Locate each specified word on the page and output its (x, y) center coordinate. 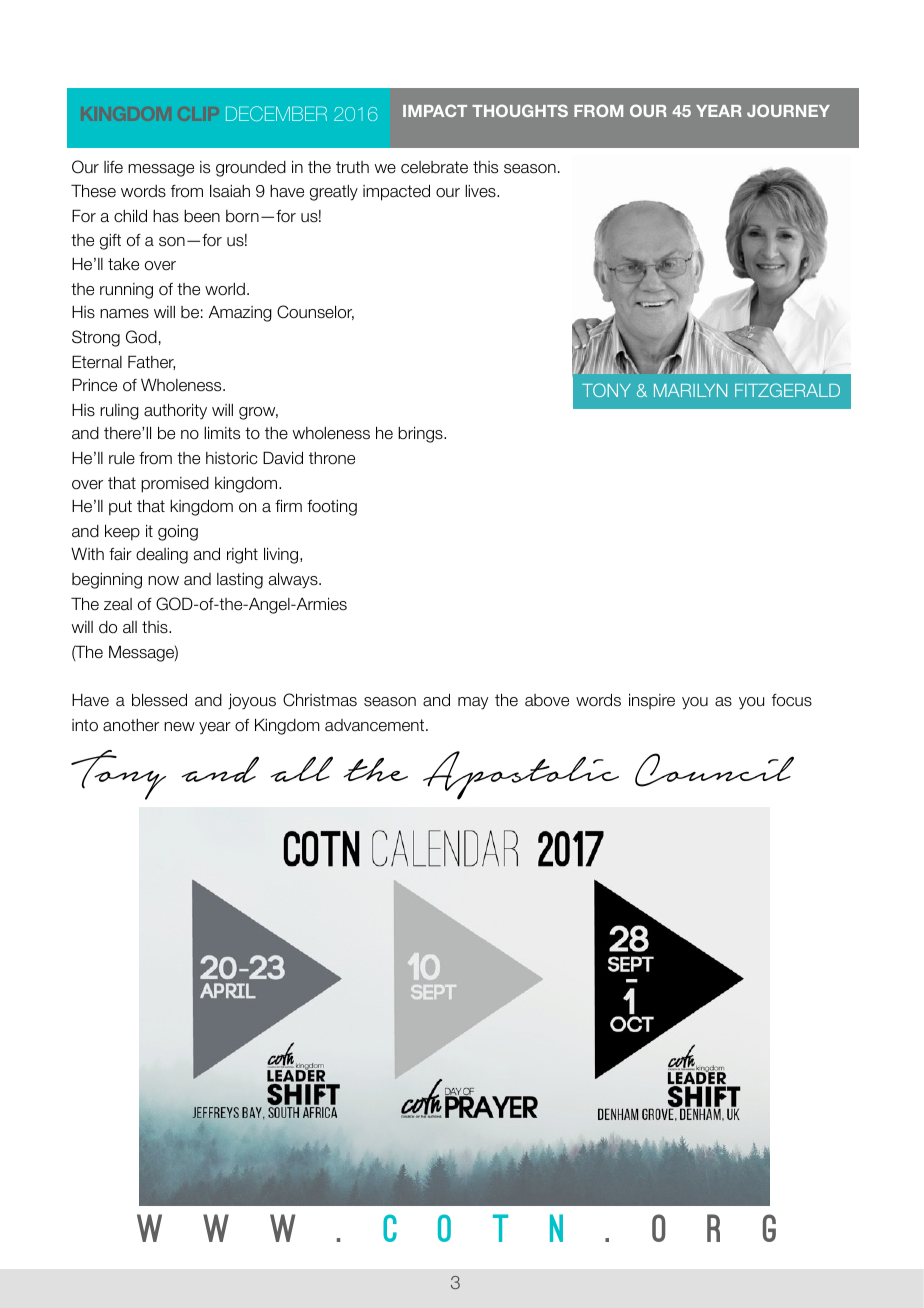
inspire (652, 701)
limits (222, 433)
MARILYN (690, 390)
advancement (376, 725)
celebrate (434, 167)
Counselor (315, 312)
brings (421, 434)
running (126, 291)
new (179, 727)
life (113, 167)
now (163, 581)
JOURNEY (788, 110)
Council (714, 770)
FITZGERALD (787, 390)
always (294, 580)
